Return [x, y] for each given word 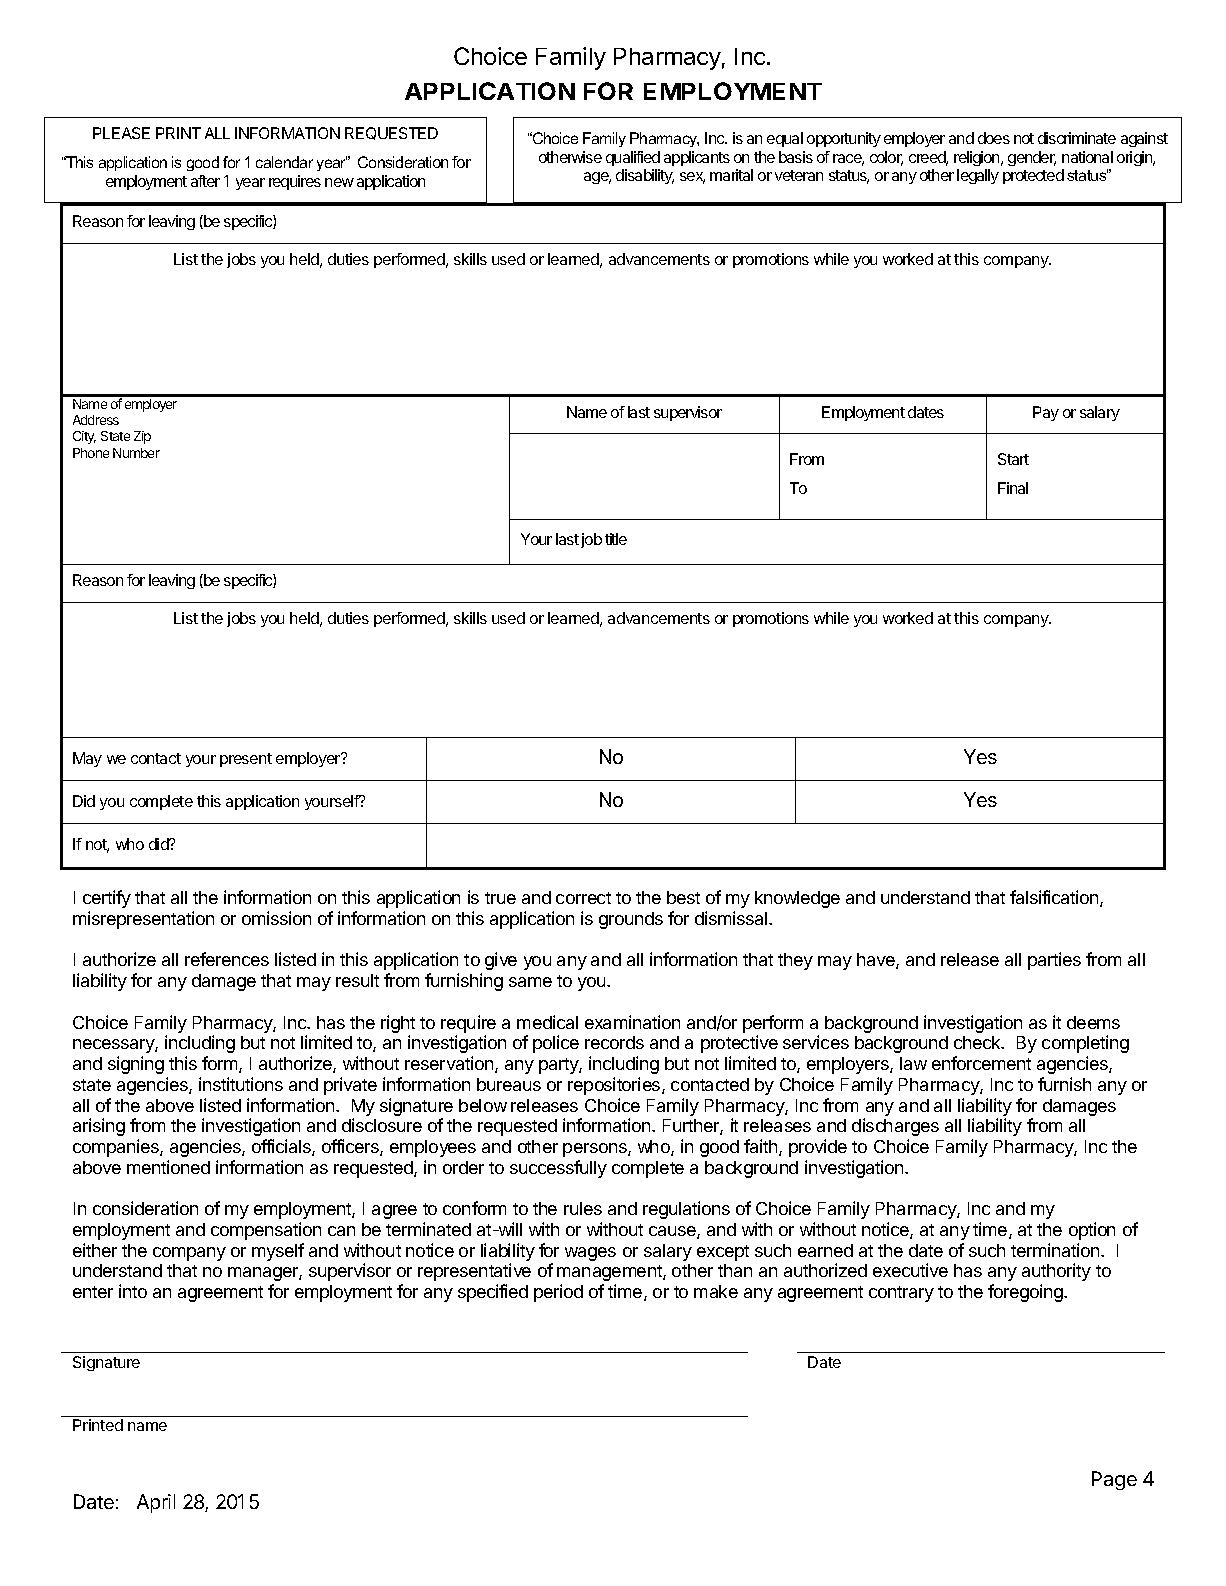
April [156, 1503]
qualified [633, 158]
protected [1033, 176]
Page [1114, 1480]
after [205, 181]
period [558, 1293]
